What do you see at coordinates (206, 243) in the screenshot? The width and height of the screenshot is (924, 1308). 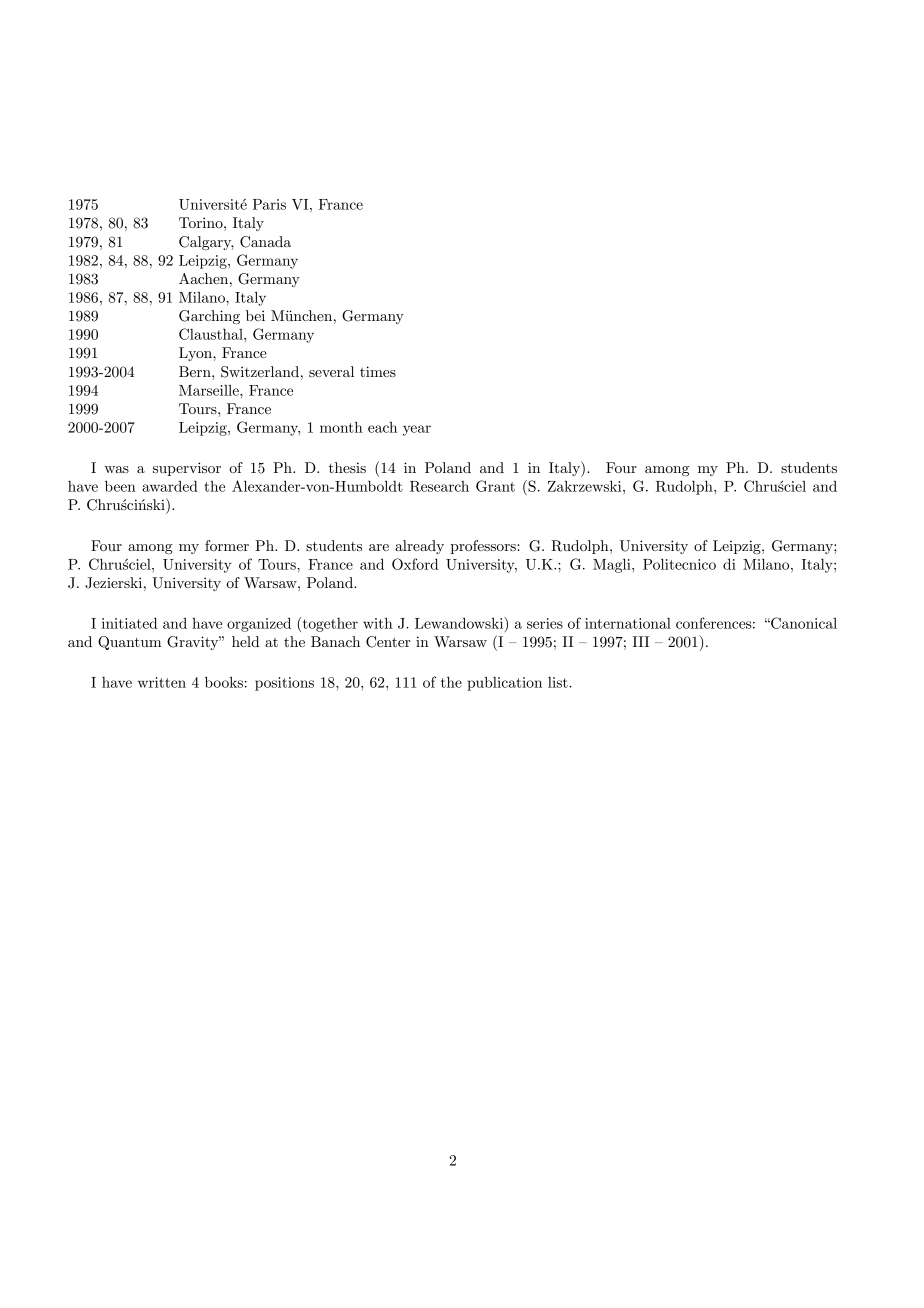 I see `Calgary` at bounding box center [206, 243].
